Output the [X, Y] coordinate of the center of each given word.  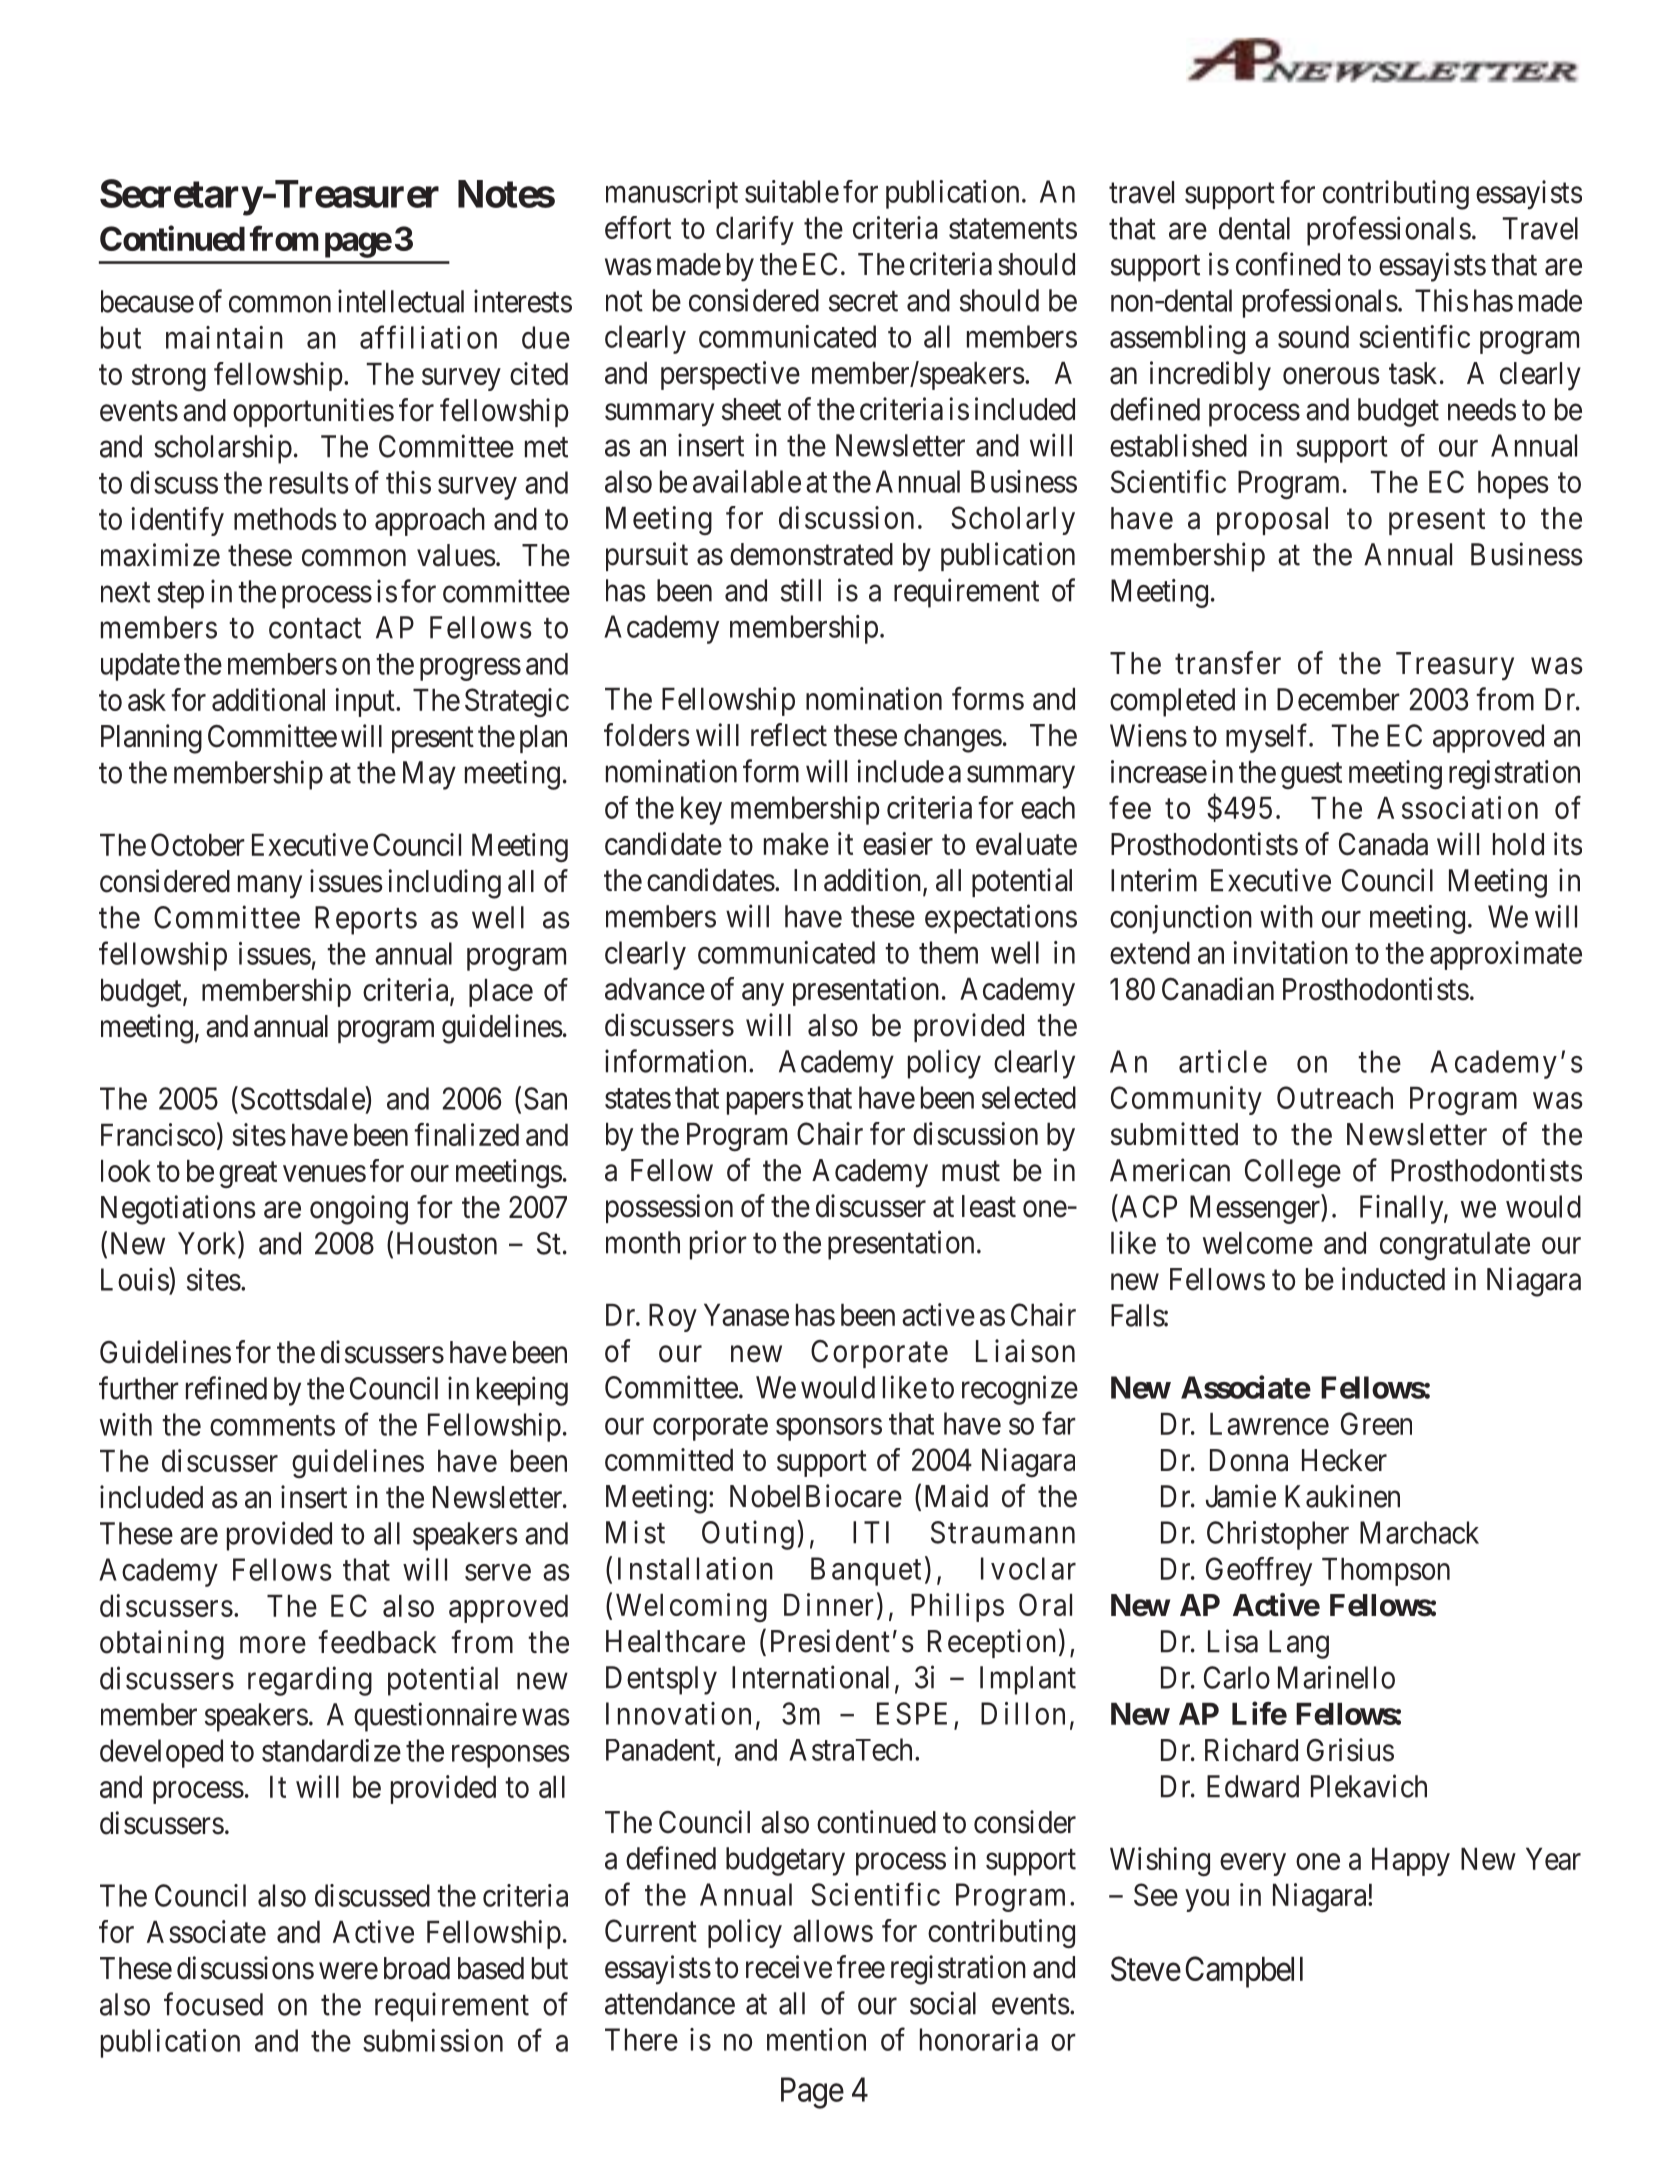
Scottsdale [303, 1098]
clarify [755, 230]
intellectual [401, 301]
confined [1288, 264]
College [1293, 1173]
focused [213, 2004]
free [861, 1967]
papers [765, 1103]
